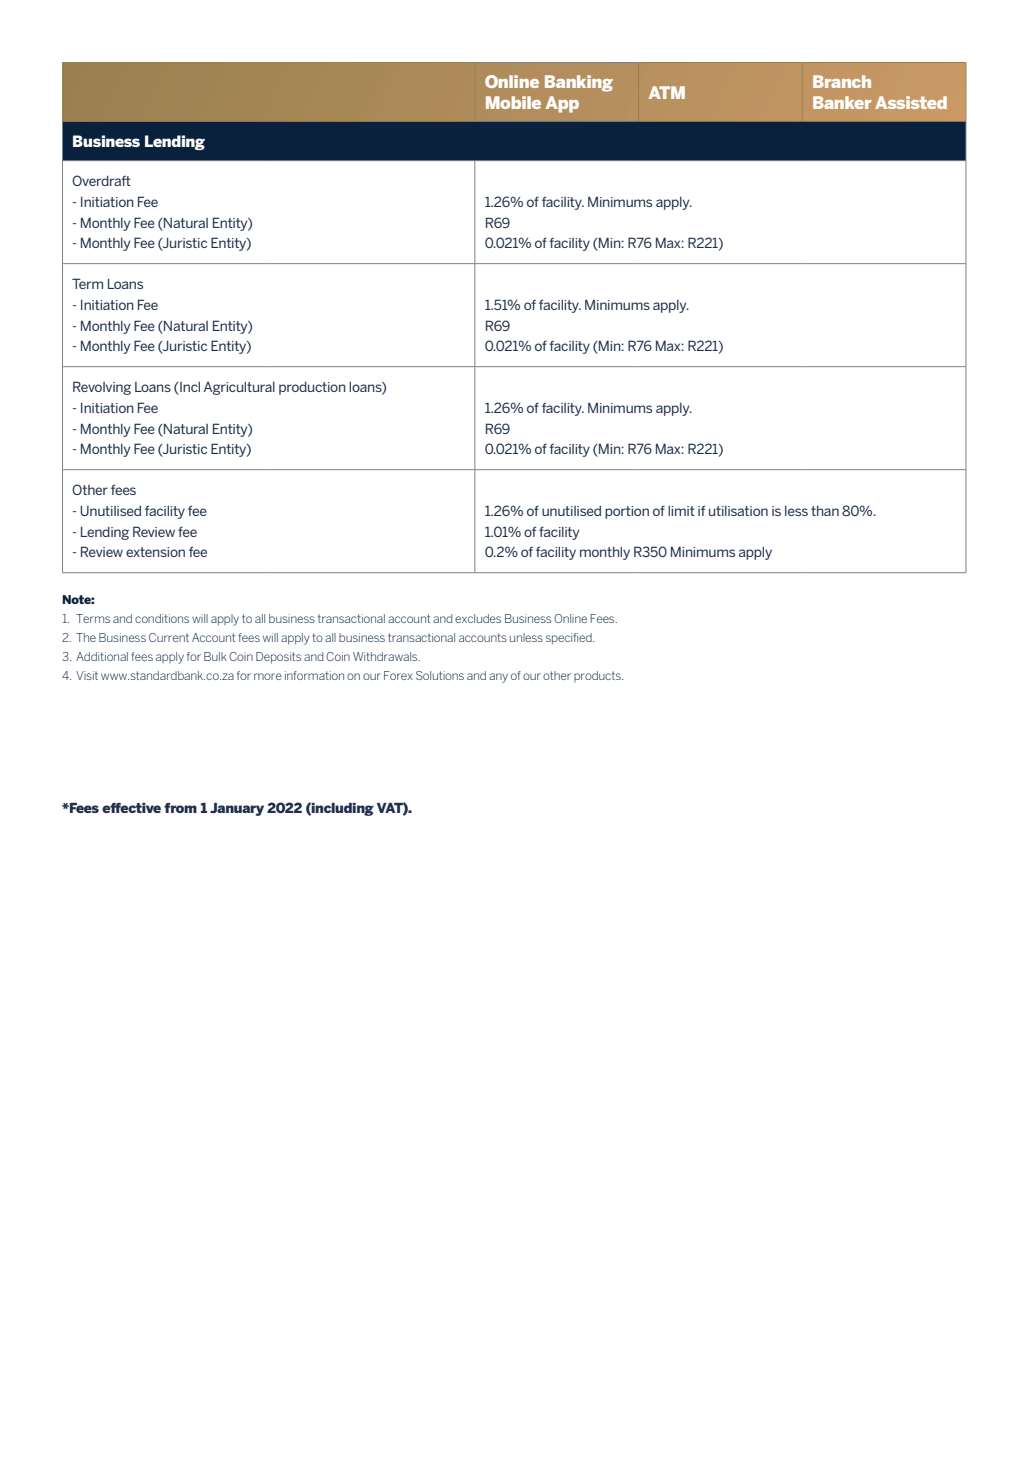  I want to click on Banker, so click(842, 102).
